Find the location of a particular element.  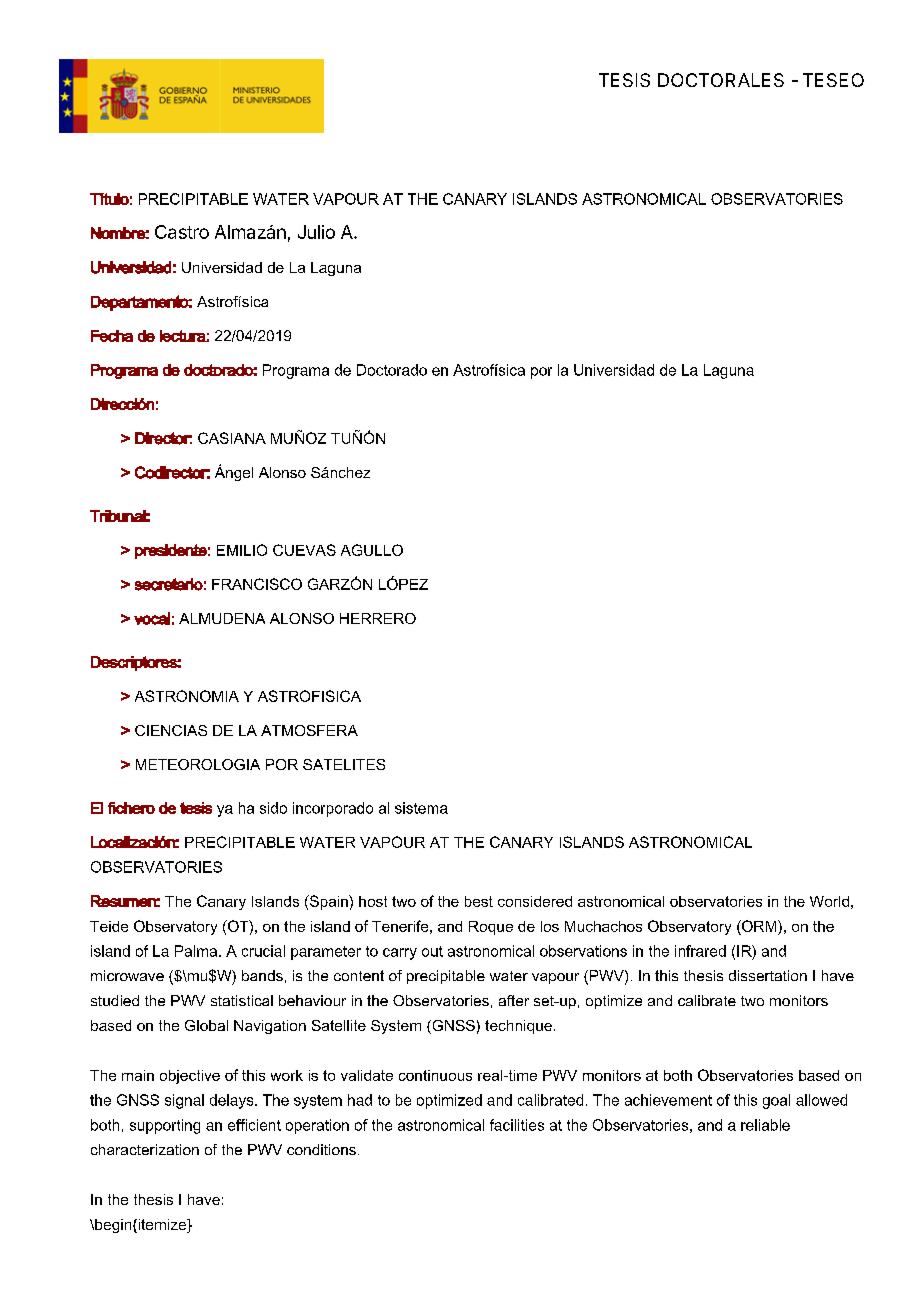

World is located at coordinates (829, 901).
